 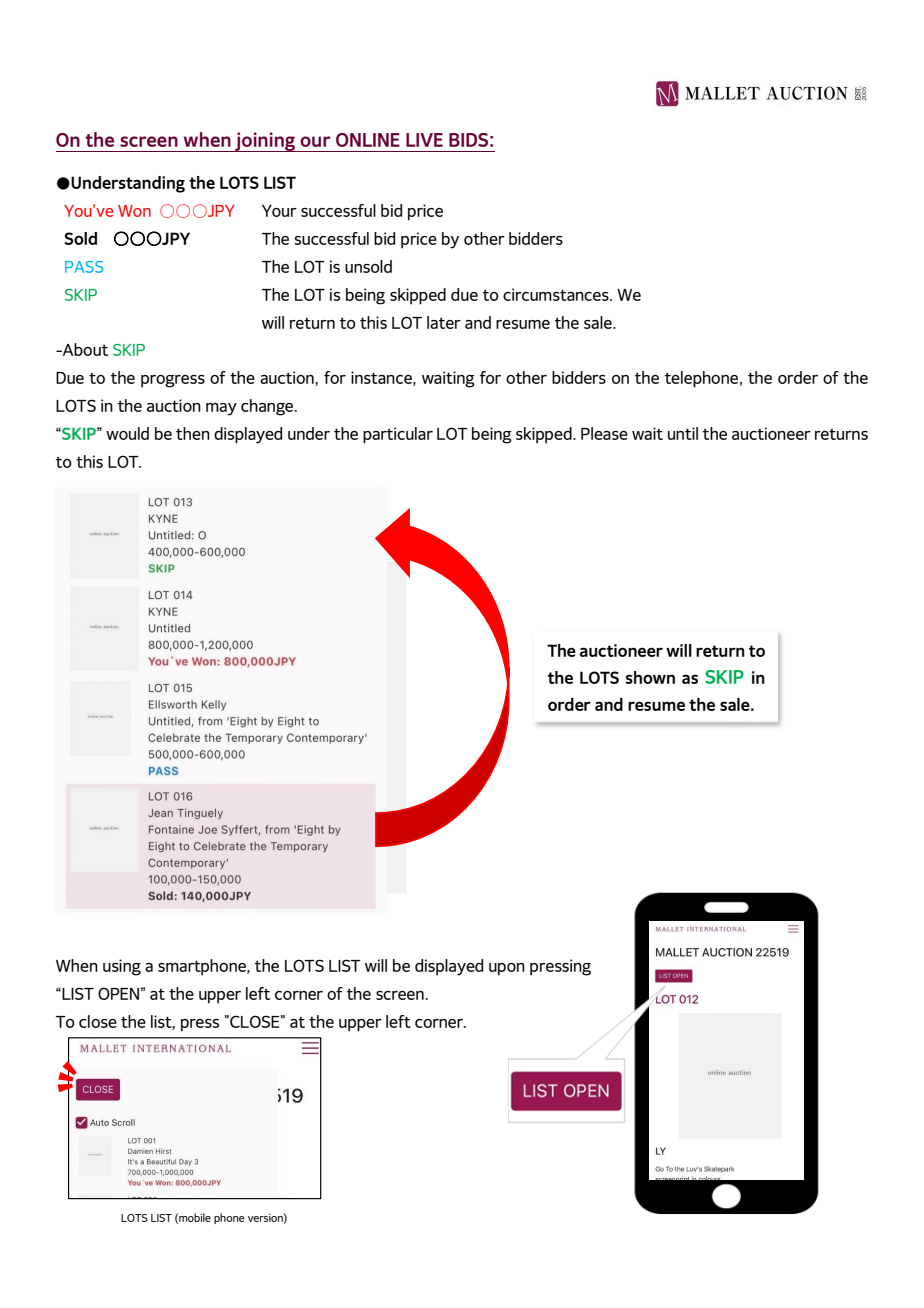 I want to click on Please, so click(x=604, y=433).
